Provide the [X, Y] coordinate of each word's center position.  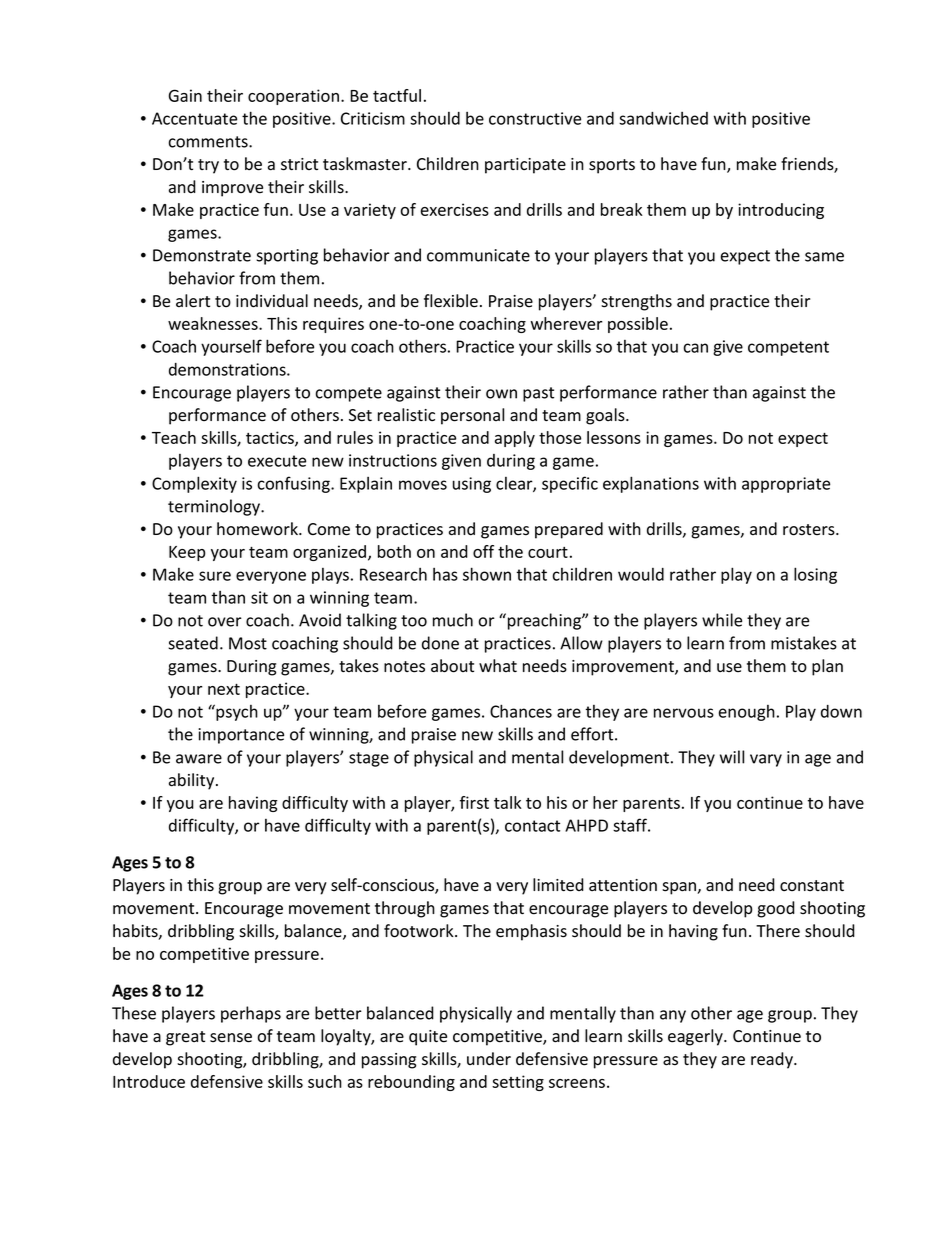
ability [193, 781]
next [224, 689]
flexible [451, 301]
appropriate [786, 485]
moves [423, 485]
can [696, 348]
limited [558, 885]
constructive [535, 118]
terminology [215, 507]
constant [812, 886]
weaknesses [214, 323]
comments [209, 142]
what [498, 665]
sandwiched [663, 118]
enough [747, 713]
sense [231, 1038]
